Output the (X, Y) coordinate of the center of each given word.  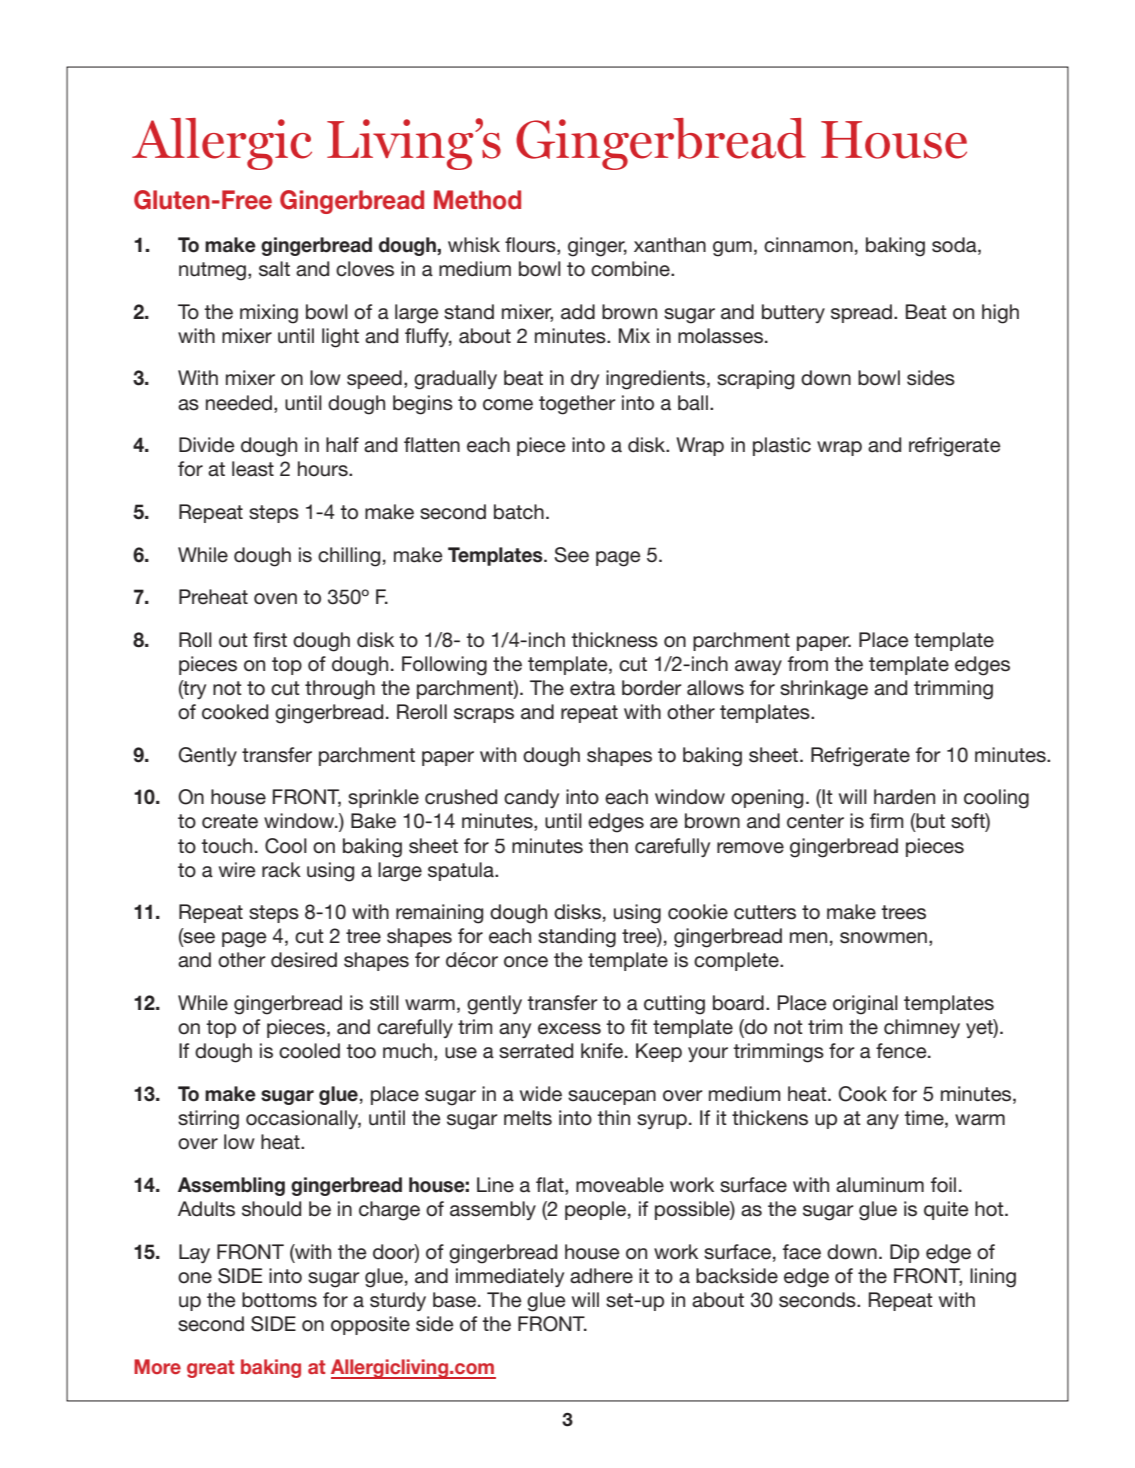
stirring (208, 1120)
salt (274, 269)
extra (592, 688)
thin (613, 1117)
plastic (782, 446)
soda (955, 246)
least (253, 469)
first (270, 640)
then (608, 846)
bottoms (279, 1300)
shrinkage (824, 690)
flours (531, 246)
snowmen (883, 938)
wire (237, 870)
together (577, 405)
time (925, 1119)
